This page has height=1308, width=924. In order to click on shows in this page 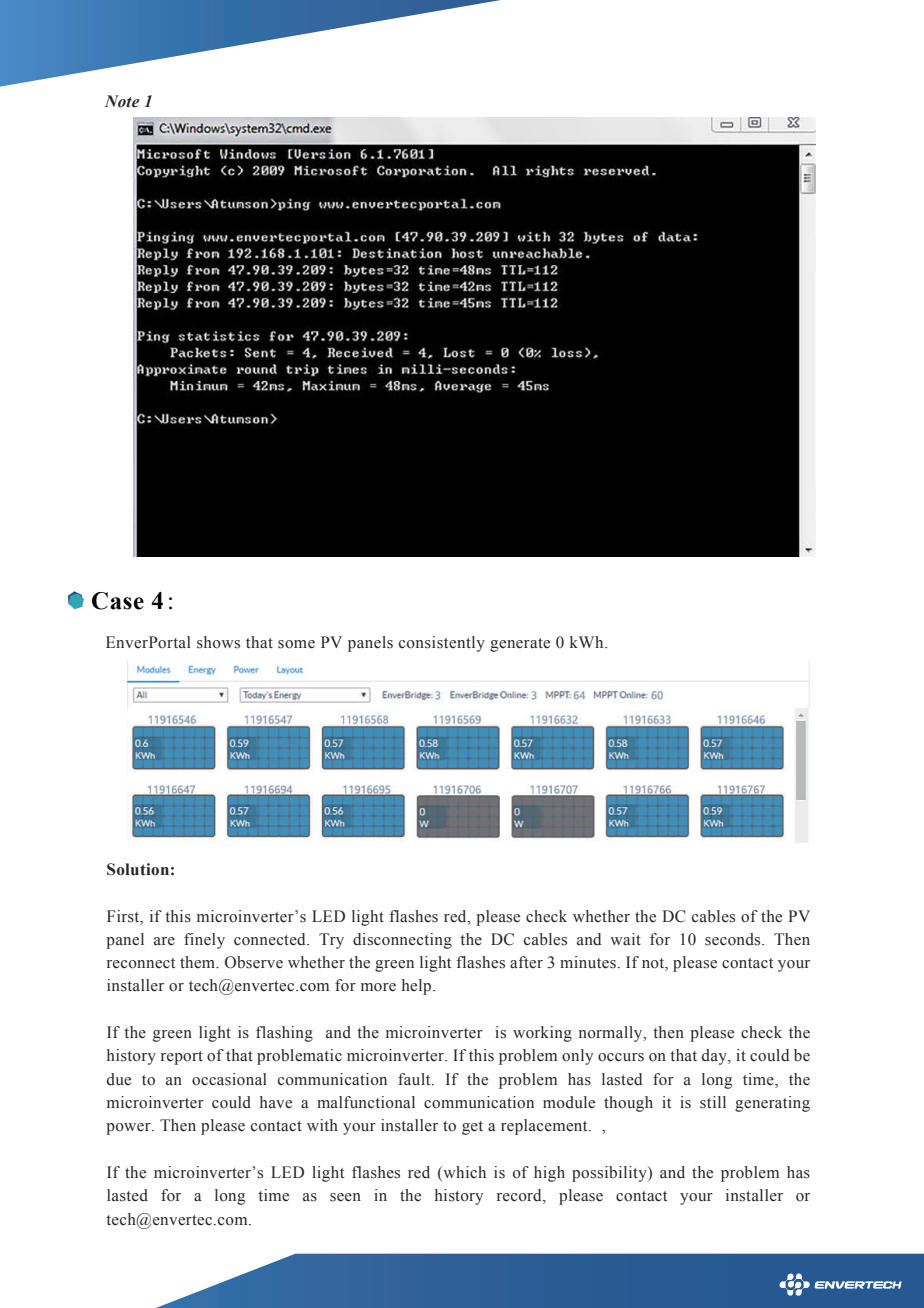, I will do `click(218, 642)`.
